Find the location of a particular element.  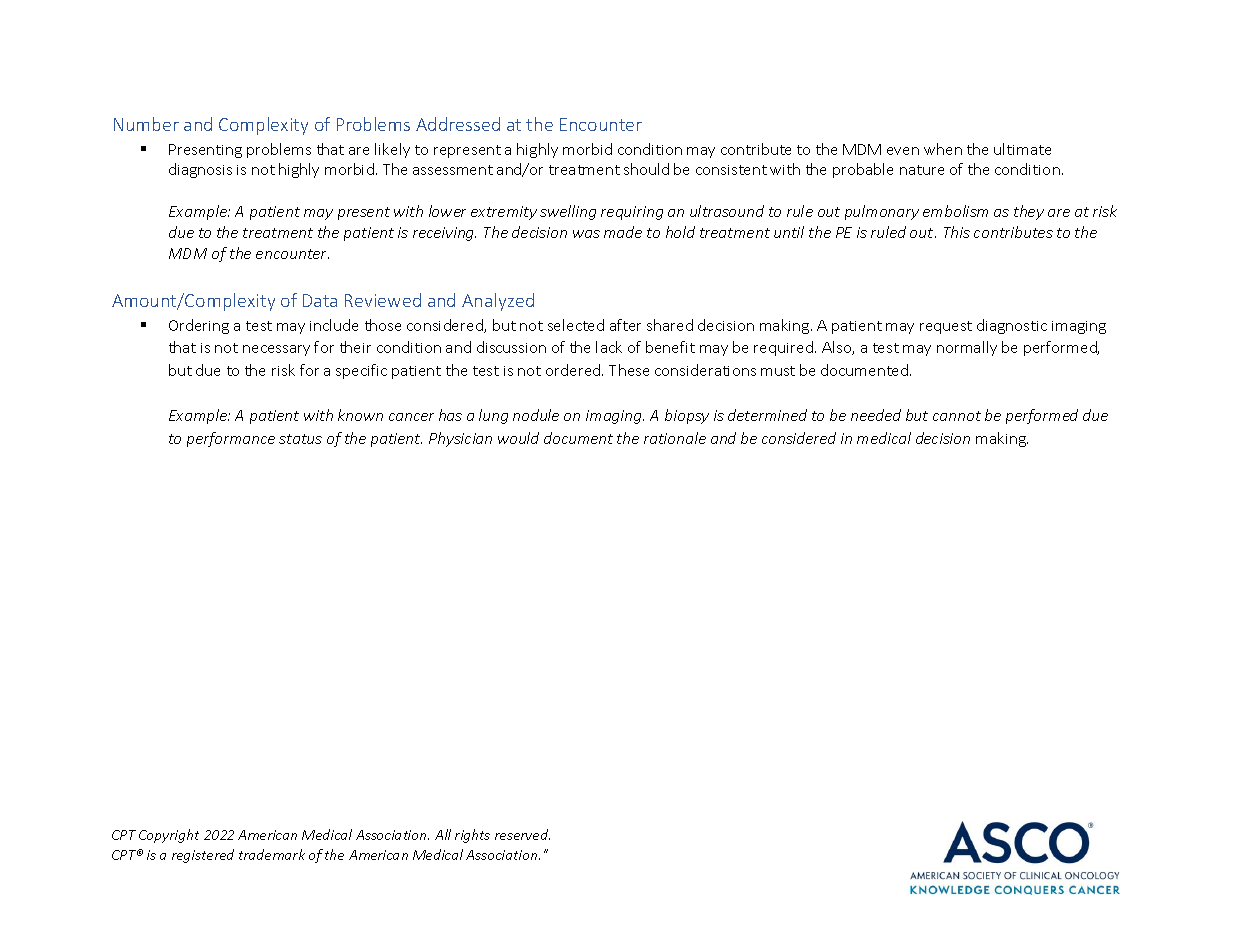

trademark is located at coordinates (272, 854).
